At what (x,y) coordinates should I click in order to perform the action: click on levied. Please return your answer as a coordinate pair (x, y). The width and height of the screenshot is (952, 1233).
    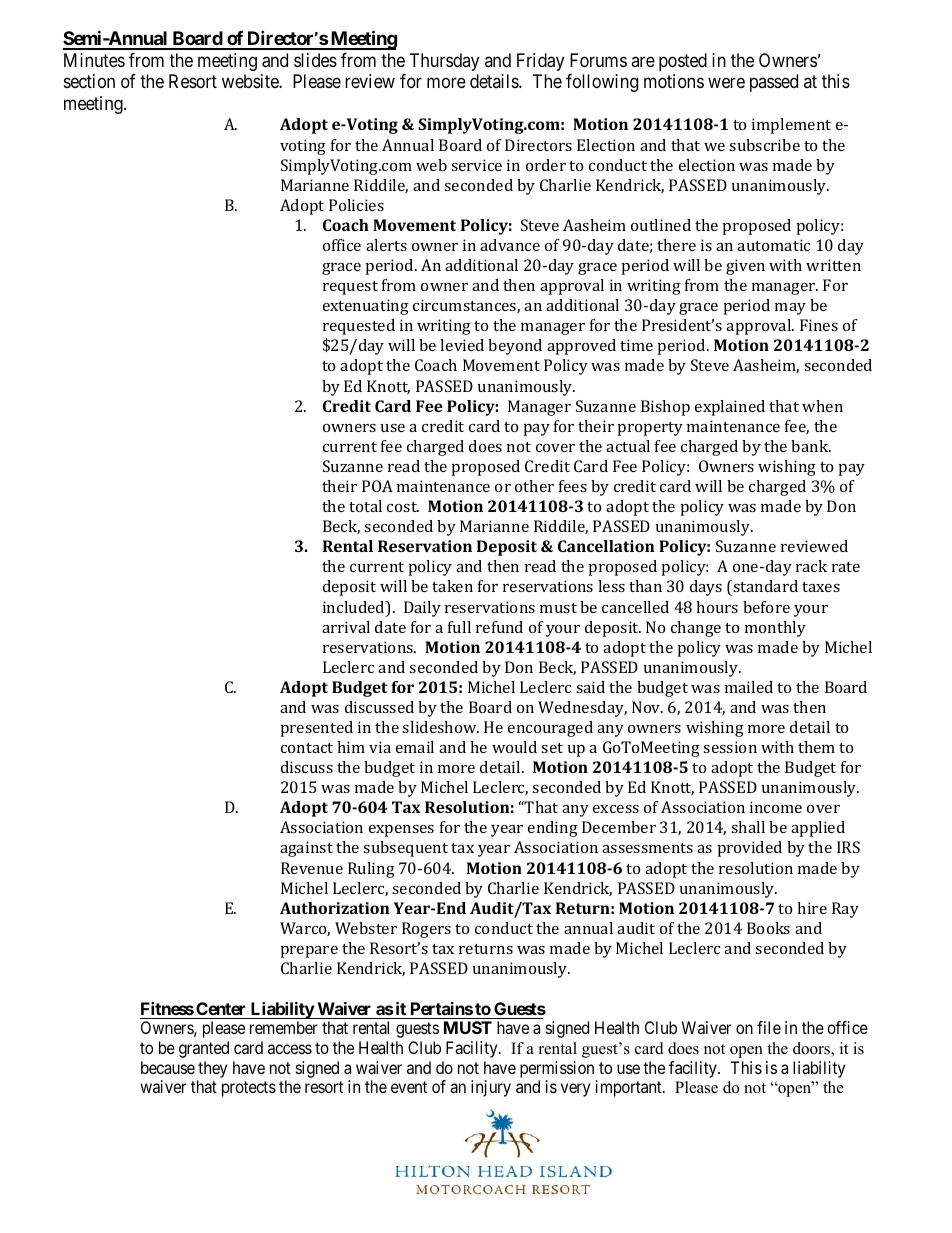
    Looking at the image, I should click on (462, 345).
